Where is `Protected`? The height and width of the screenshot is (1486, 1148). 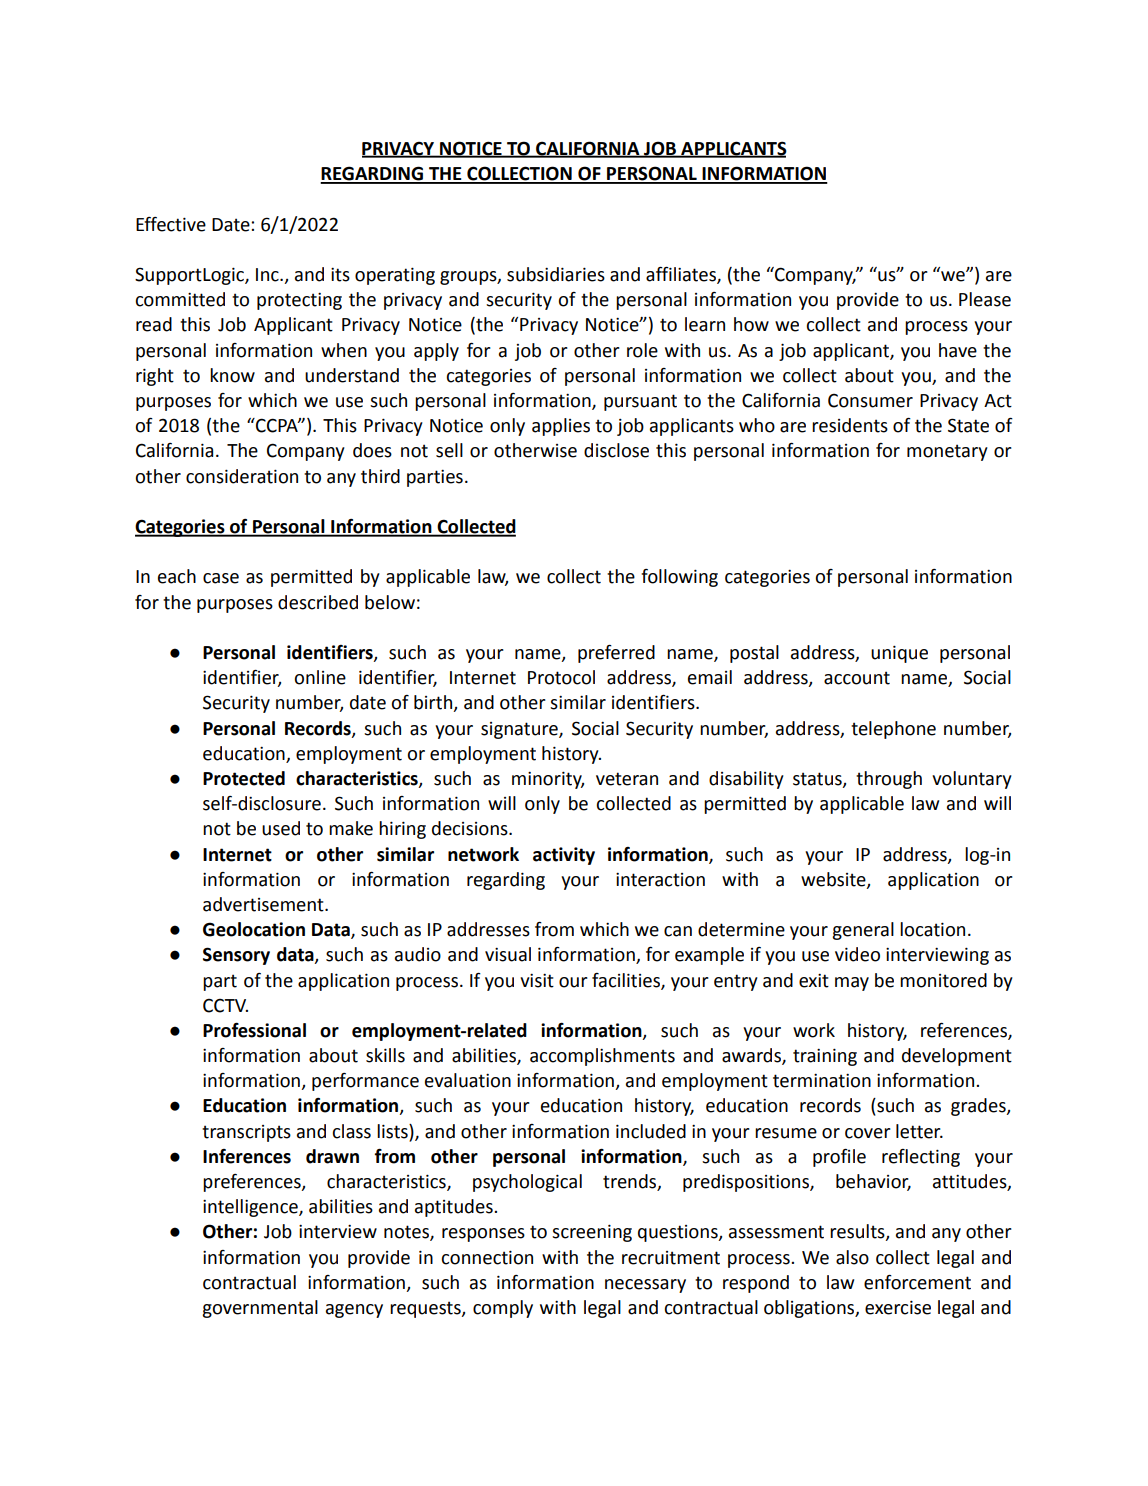 Protected is located at coordinates (244, 778).
